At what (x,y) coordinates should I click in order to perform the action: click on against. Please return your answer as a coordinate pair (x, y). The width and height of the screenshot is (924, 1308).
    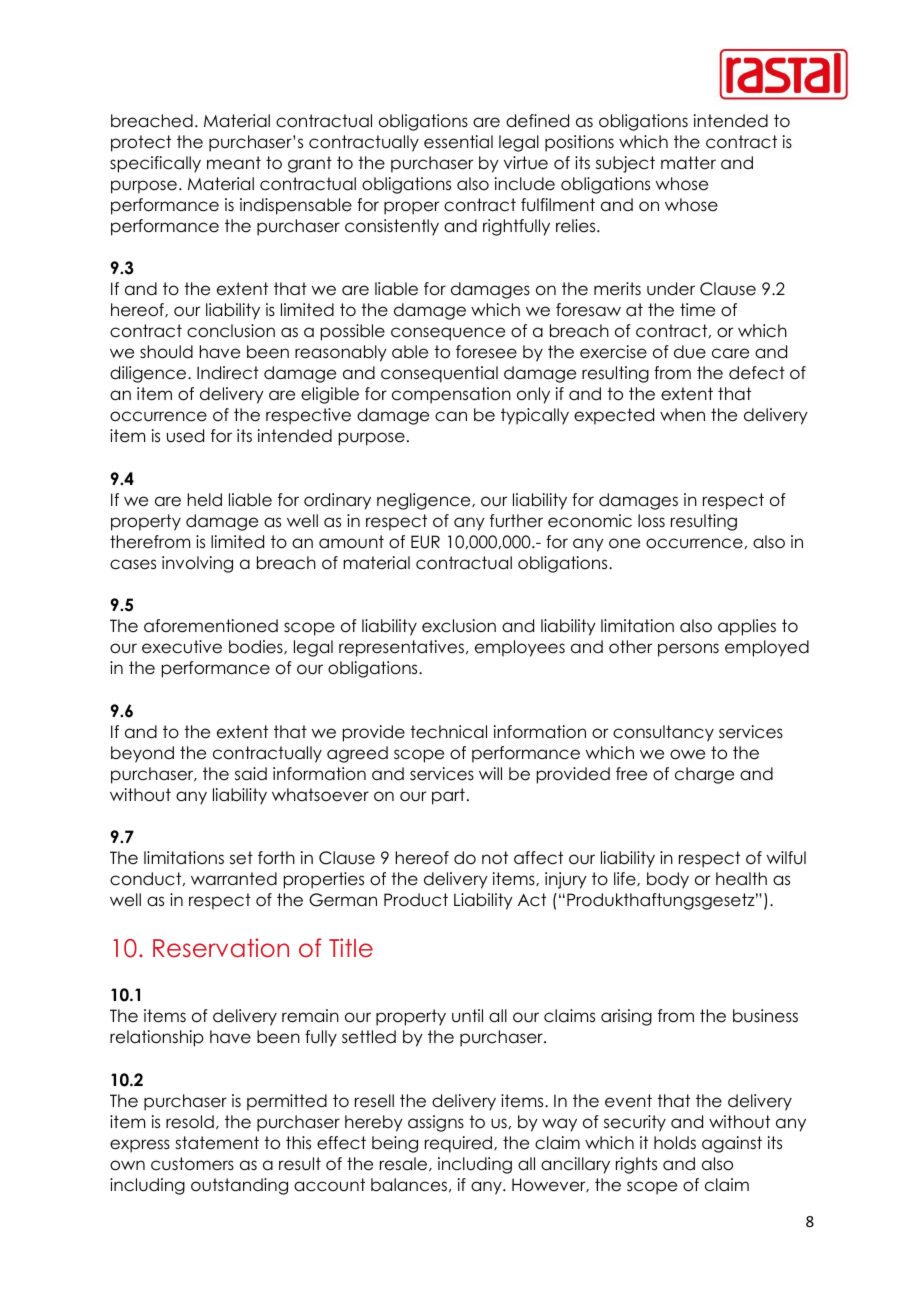
    Looking at the image, I should click on (732, 1144).
